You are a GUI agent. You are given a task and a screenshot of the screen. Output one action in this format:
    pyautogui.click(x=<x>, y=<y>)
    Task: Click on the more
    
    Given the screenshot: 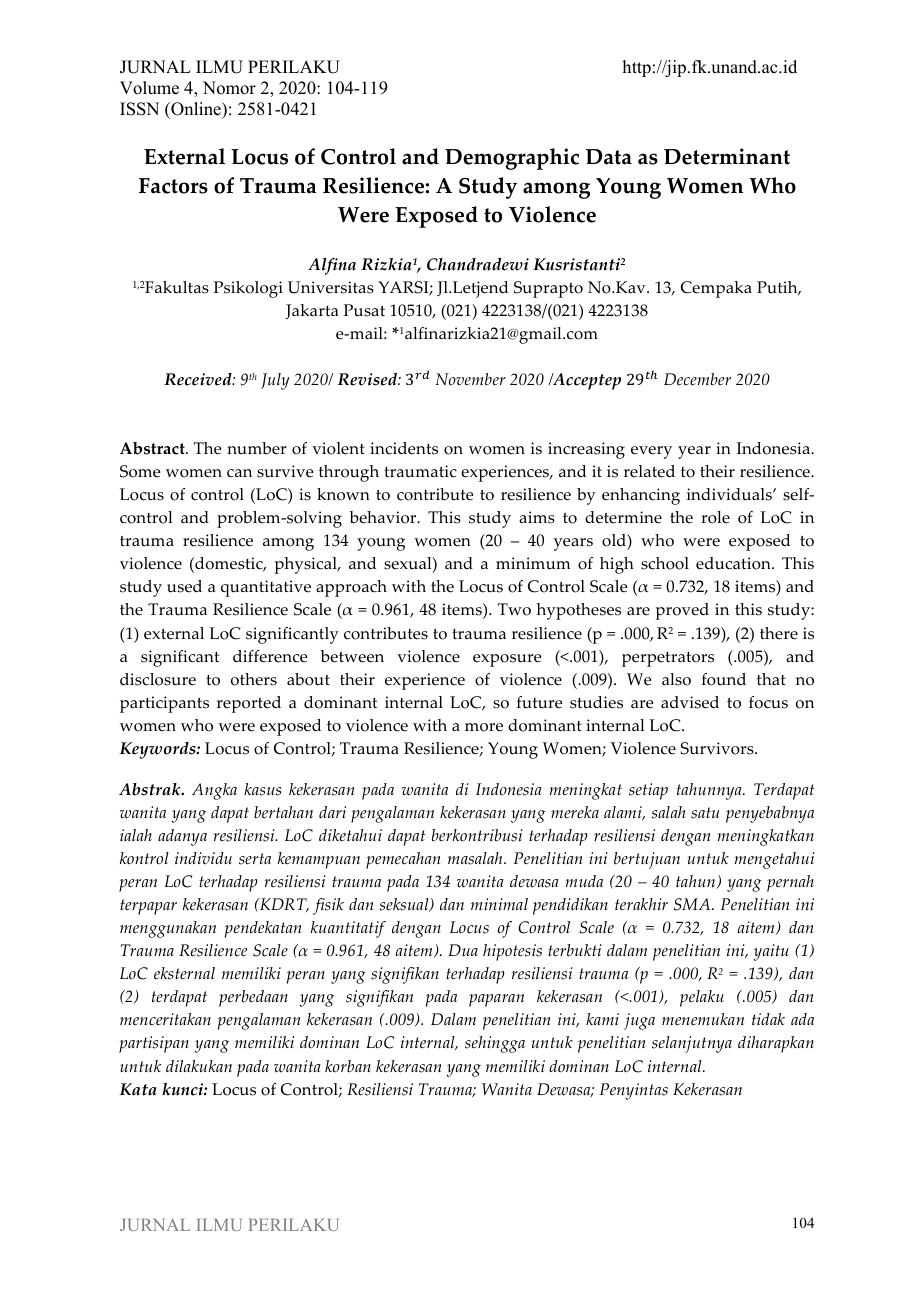 What is the action you would take?
    pyautogui.click(x=484, y=727)
